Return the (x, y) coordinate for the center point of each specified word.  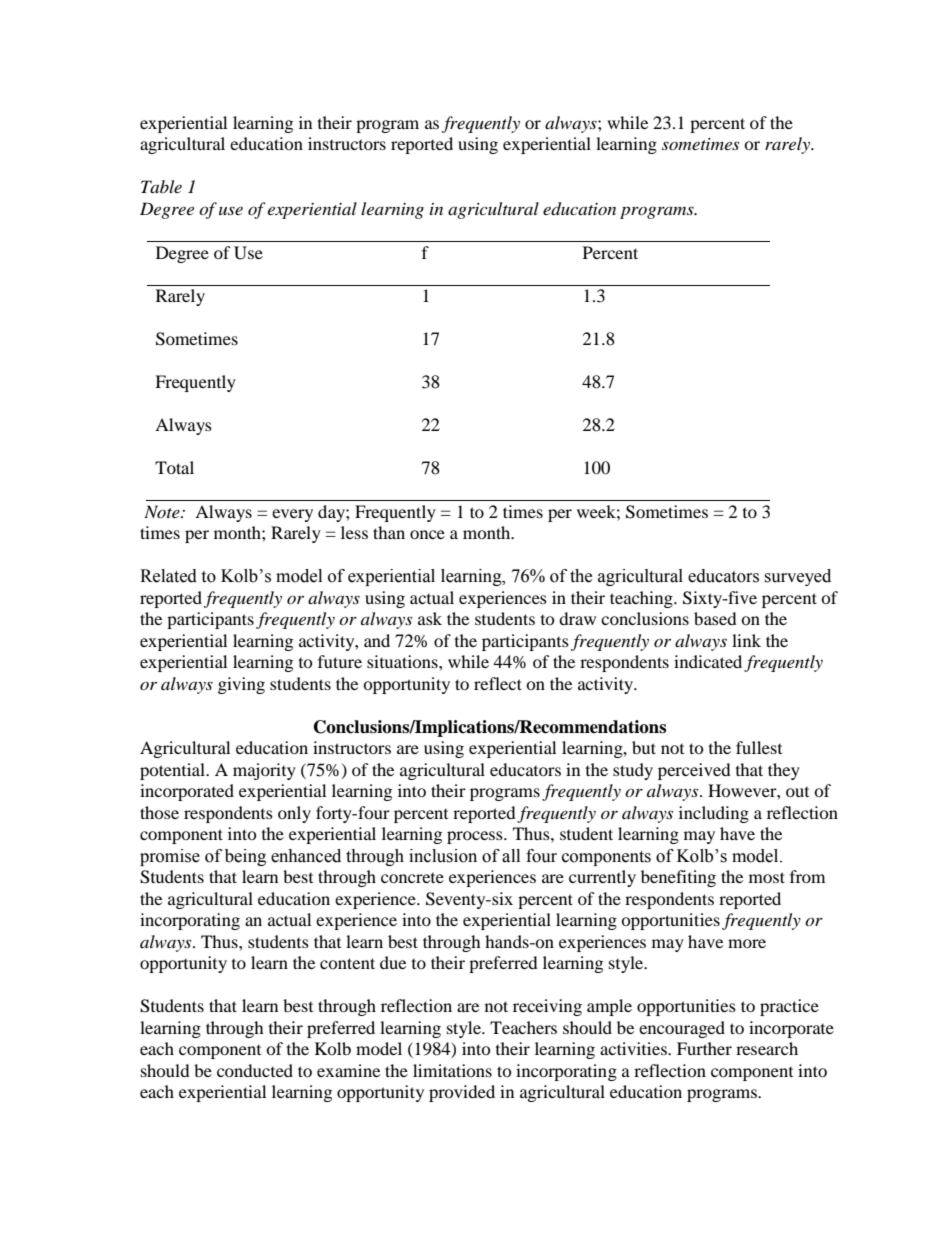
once (427, 534)
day (332, 513)
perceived (694, 771)
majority (264, 771)
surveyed (797, 577)
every (292, 515)
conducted (255, 1070)
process (476, 837)
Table (161, 186)
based (715, 618)
